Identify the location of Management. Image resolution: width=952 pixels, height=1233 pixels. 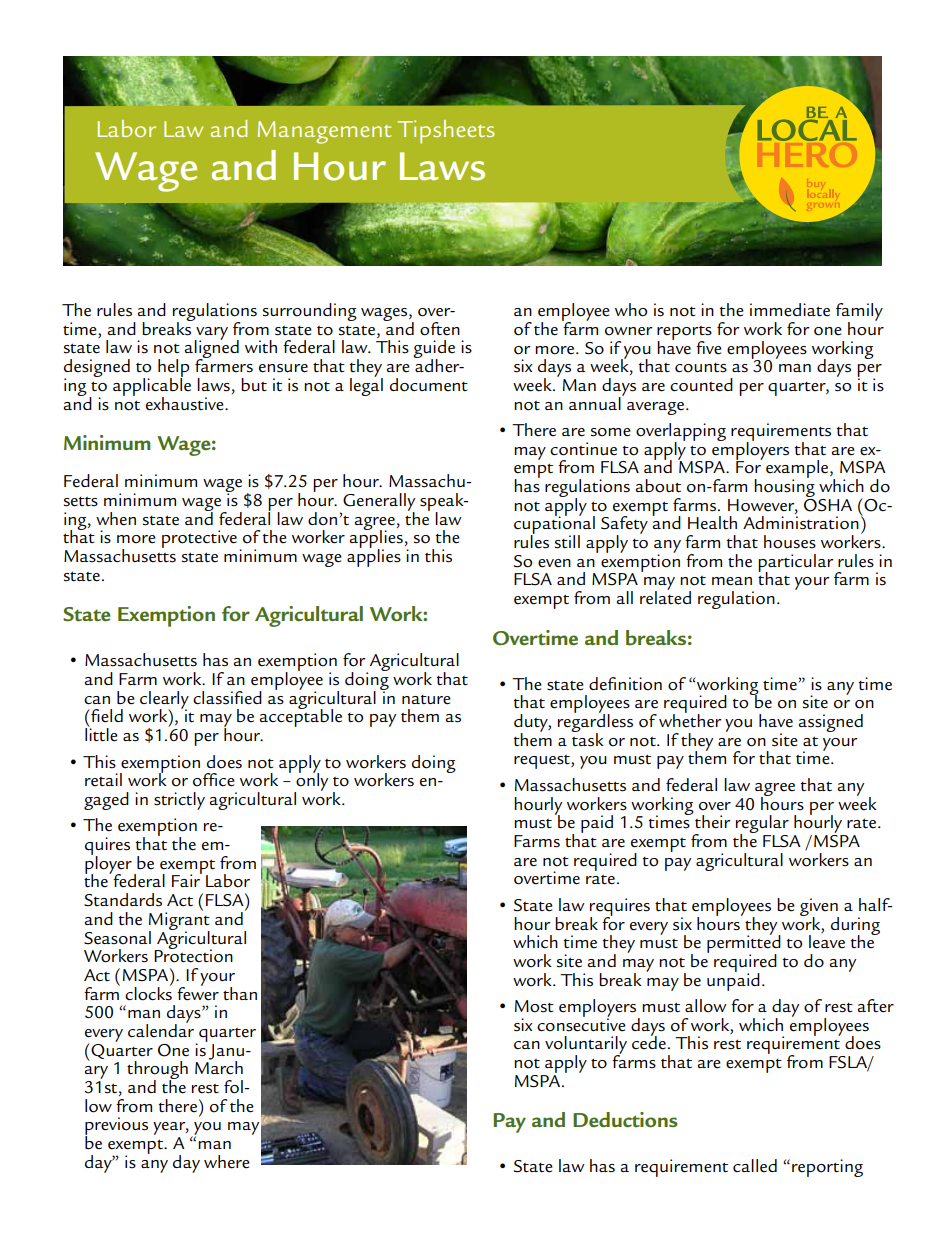
(324, 132).
